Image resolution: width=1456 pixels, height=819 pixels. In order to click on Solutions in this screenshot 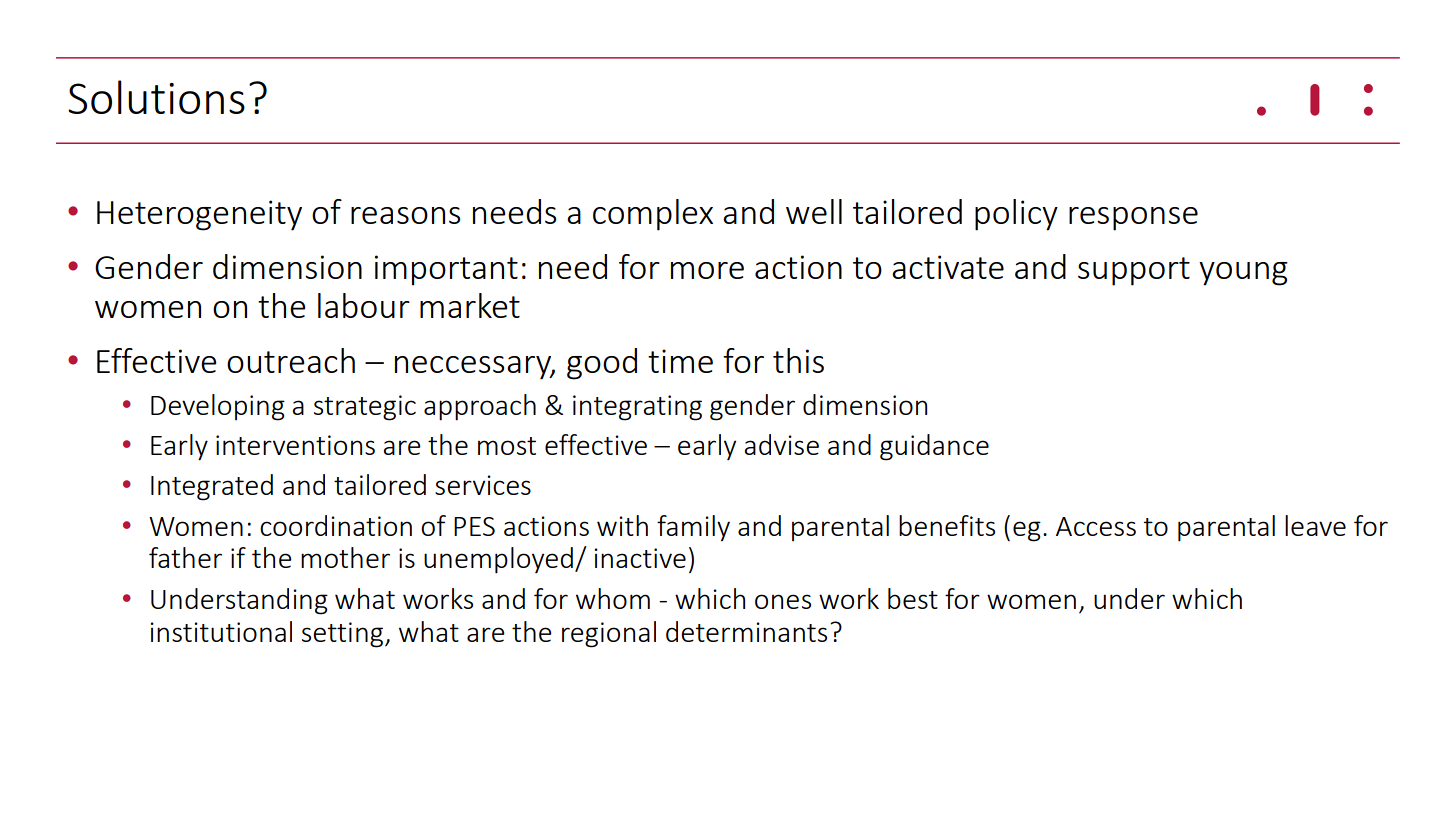, I will do `click(156, 97)`.
